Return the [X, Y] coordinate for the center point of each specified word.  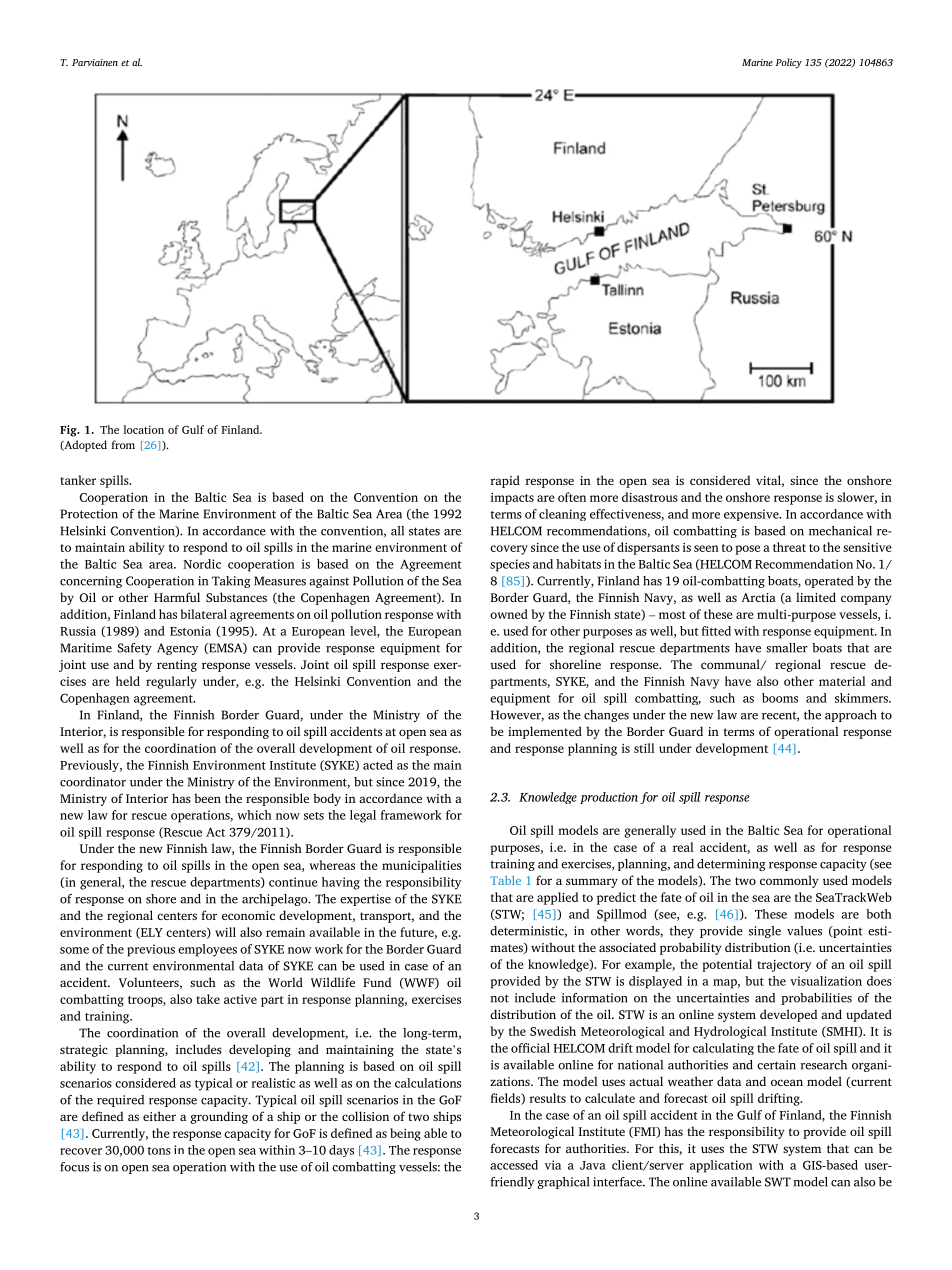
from [123, 444]
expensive [752, 515]
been [207, 798]
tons [159, 1151]
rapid [505, 481]
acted [378, 765]
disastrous [650, 497]
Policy [789, 63]
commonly [789, 881]
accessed [514, 1165]
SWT [778, 1182]
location [143, 429]
